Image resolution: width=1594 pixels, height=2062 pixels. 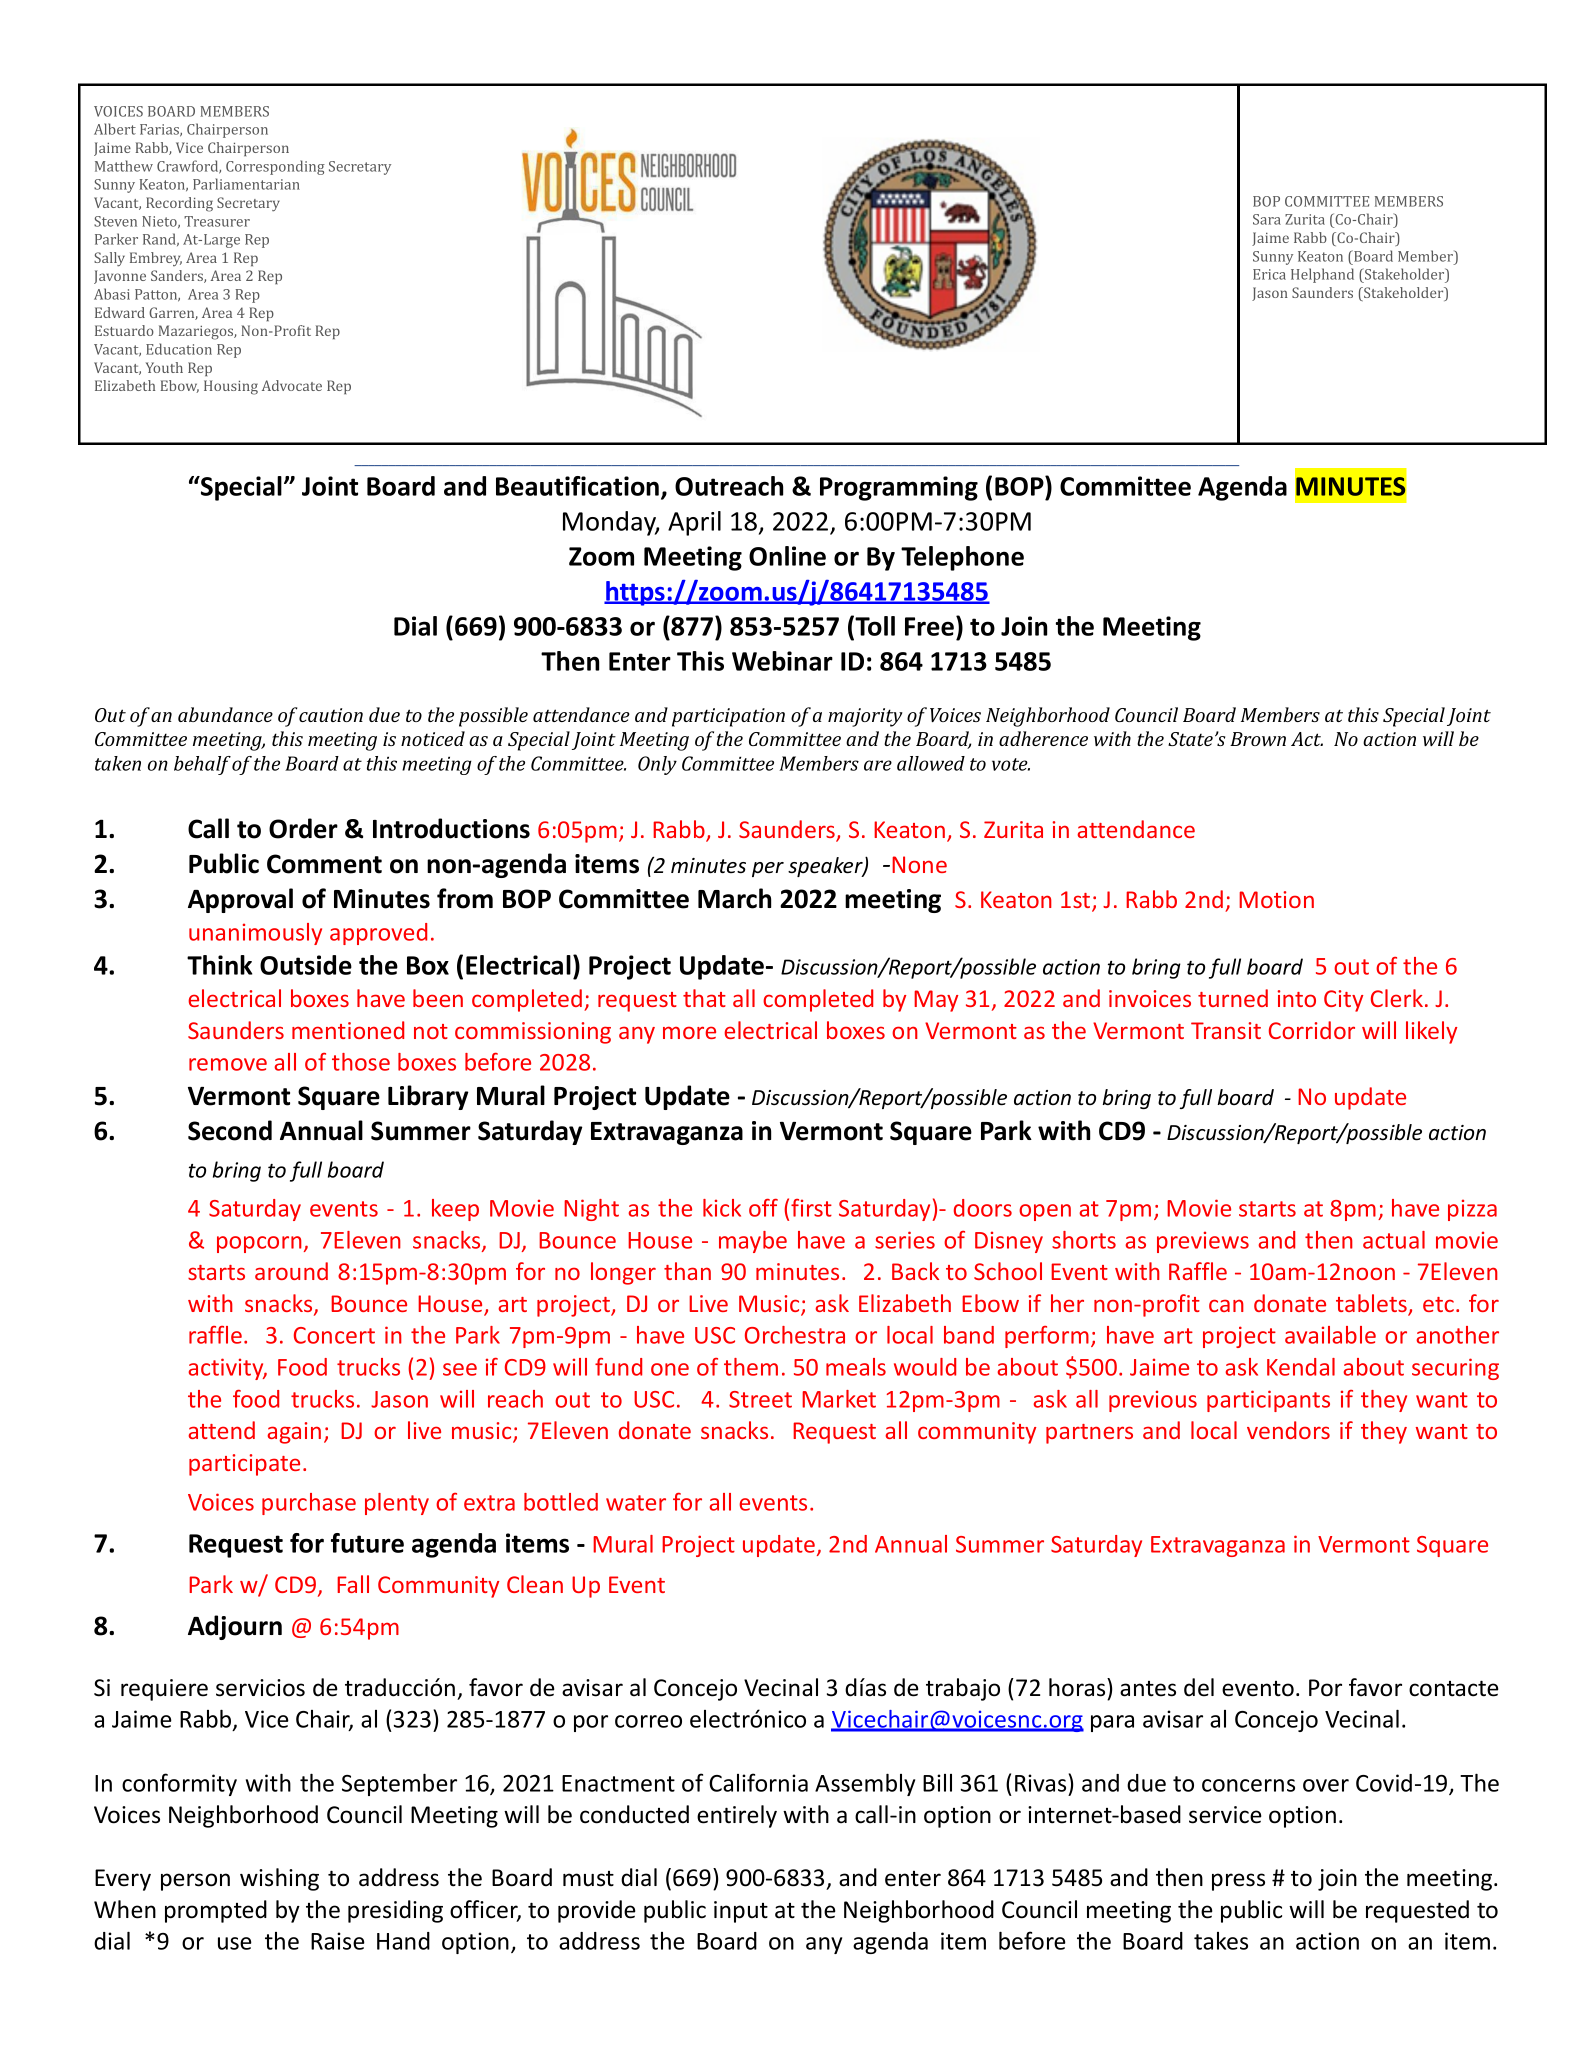 I want to click on Programming, so click(x=899, y=488).
